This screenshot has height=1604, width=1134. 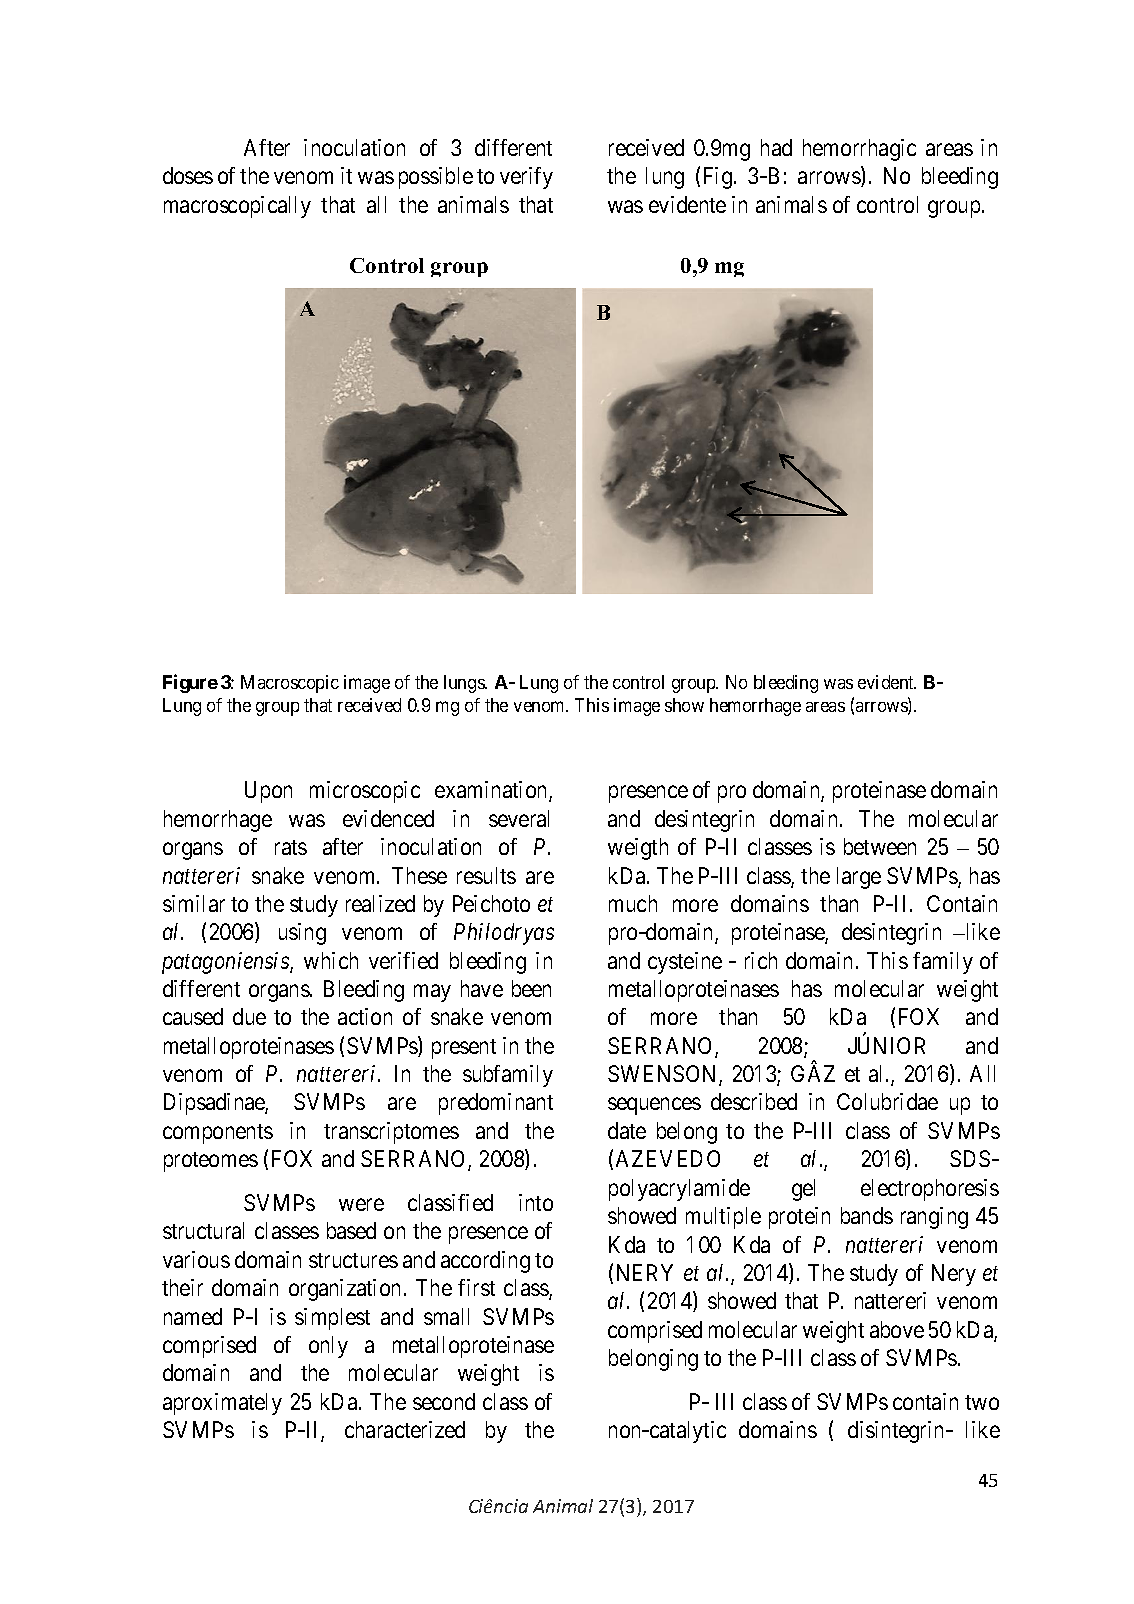 What do you see at coordinates (519, 818) in the screenshot?
I see `several` at bounding box center [519, 818].
